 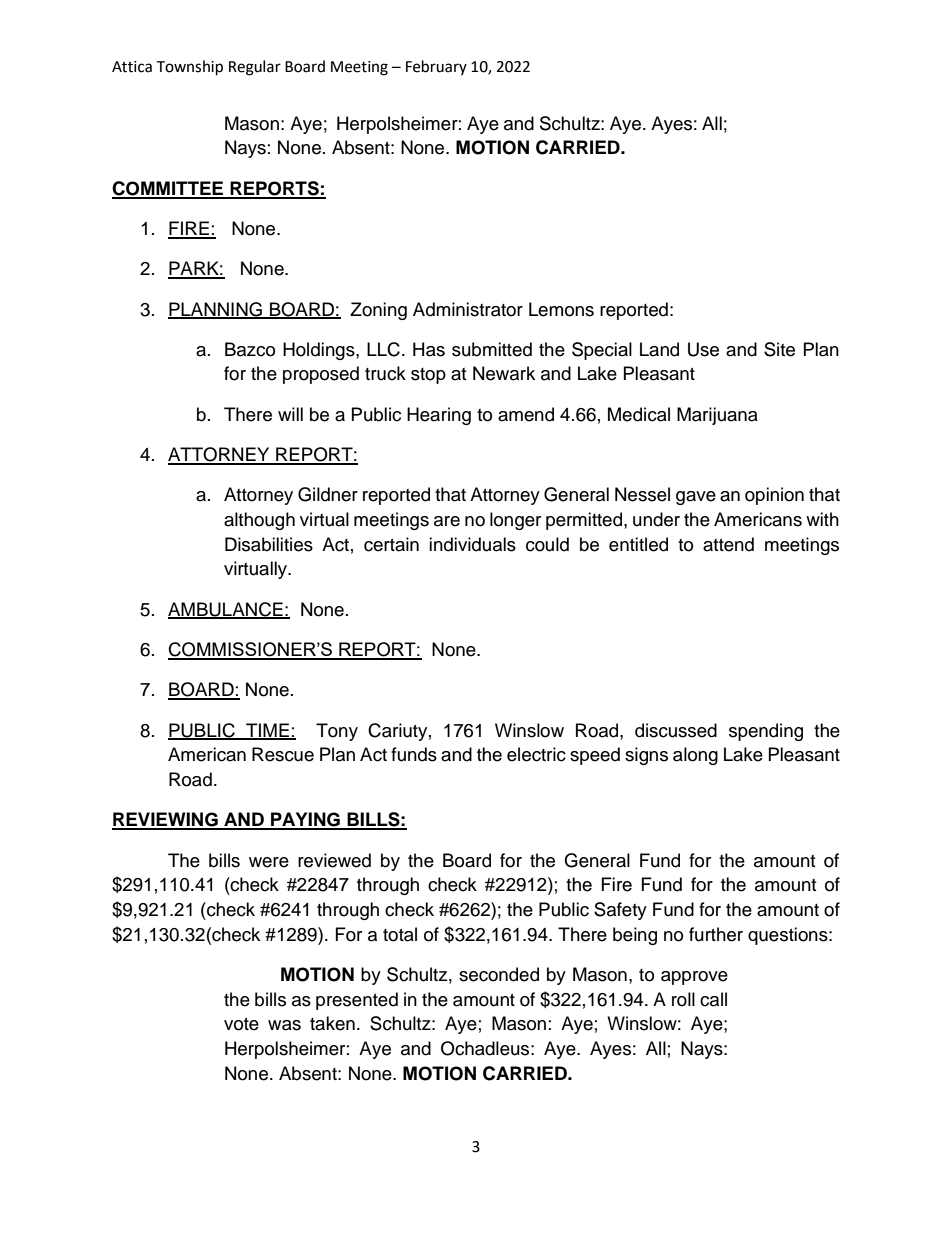 I want to click on February, so click(x=436, y=67).
